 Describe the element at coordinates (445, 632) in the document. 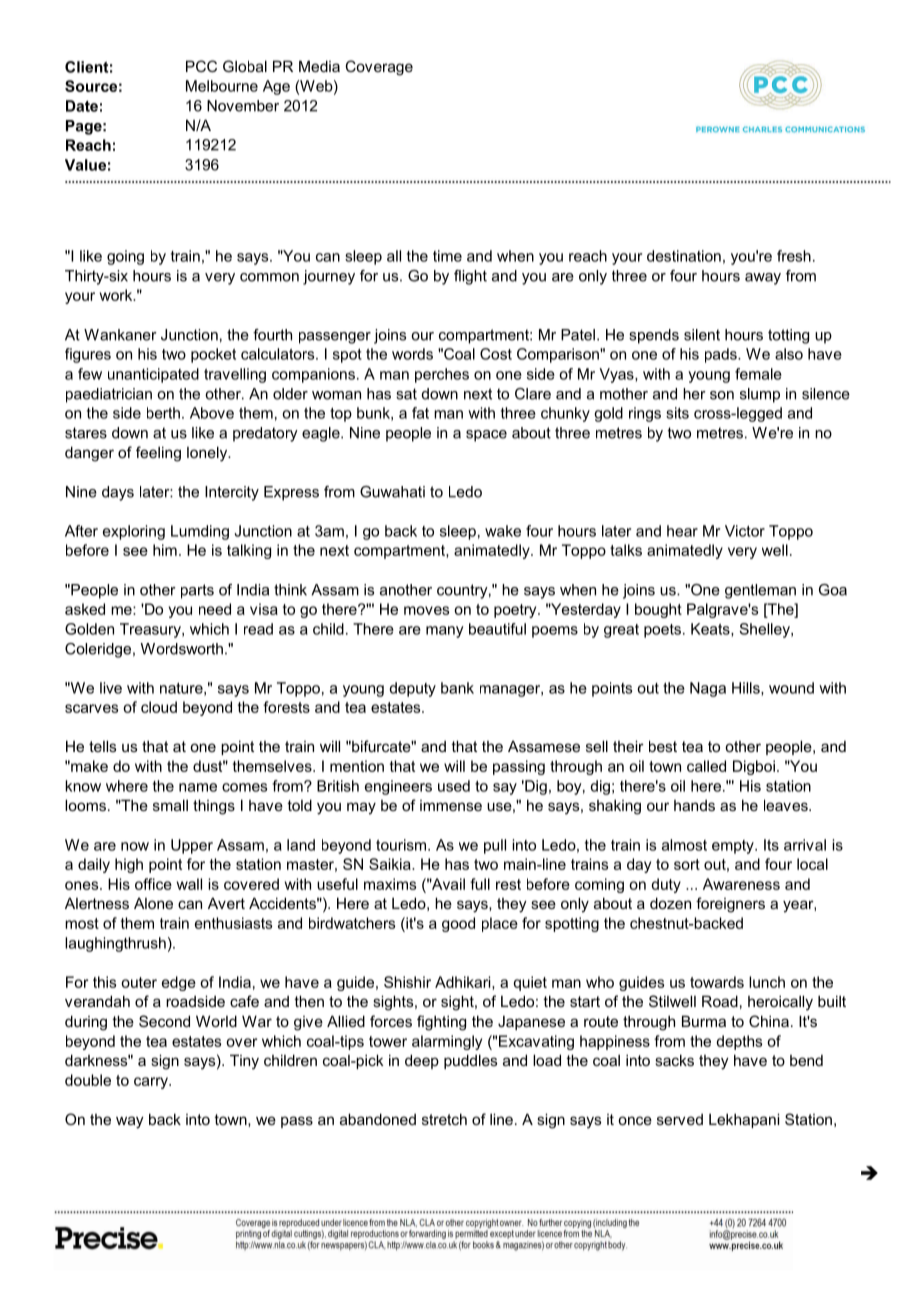

I see `many` at that location.
